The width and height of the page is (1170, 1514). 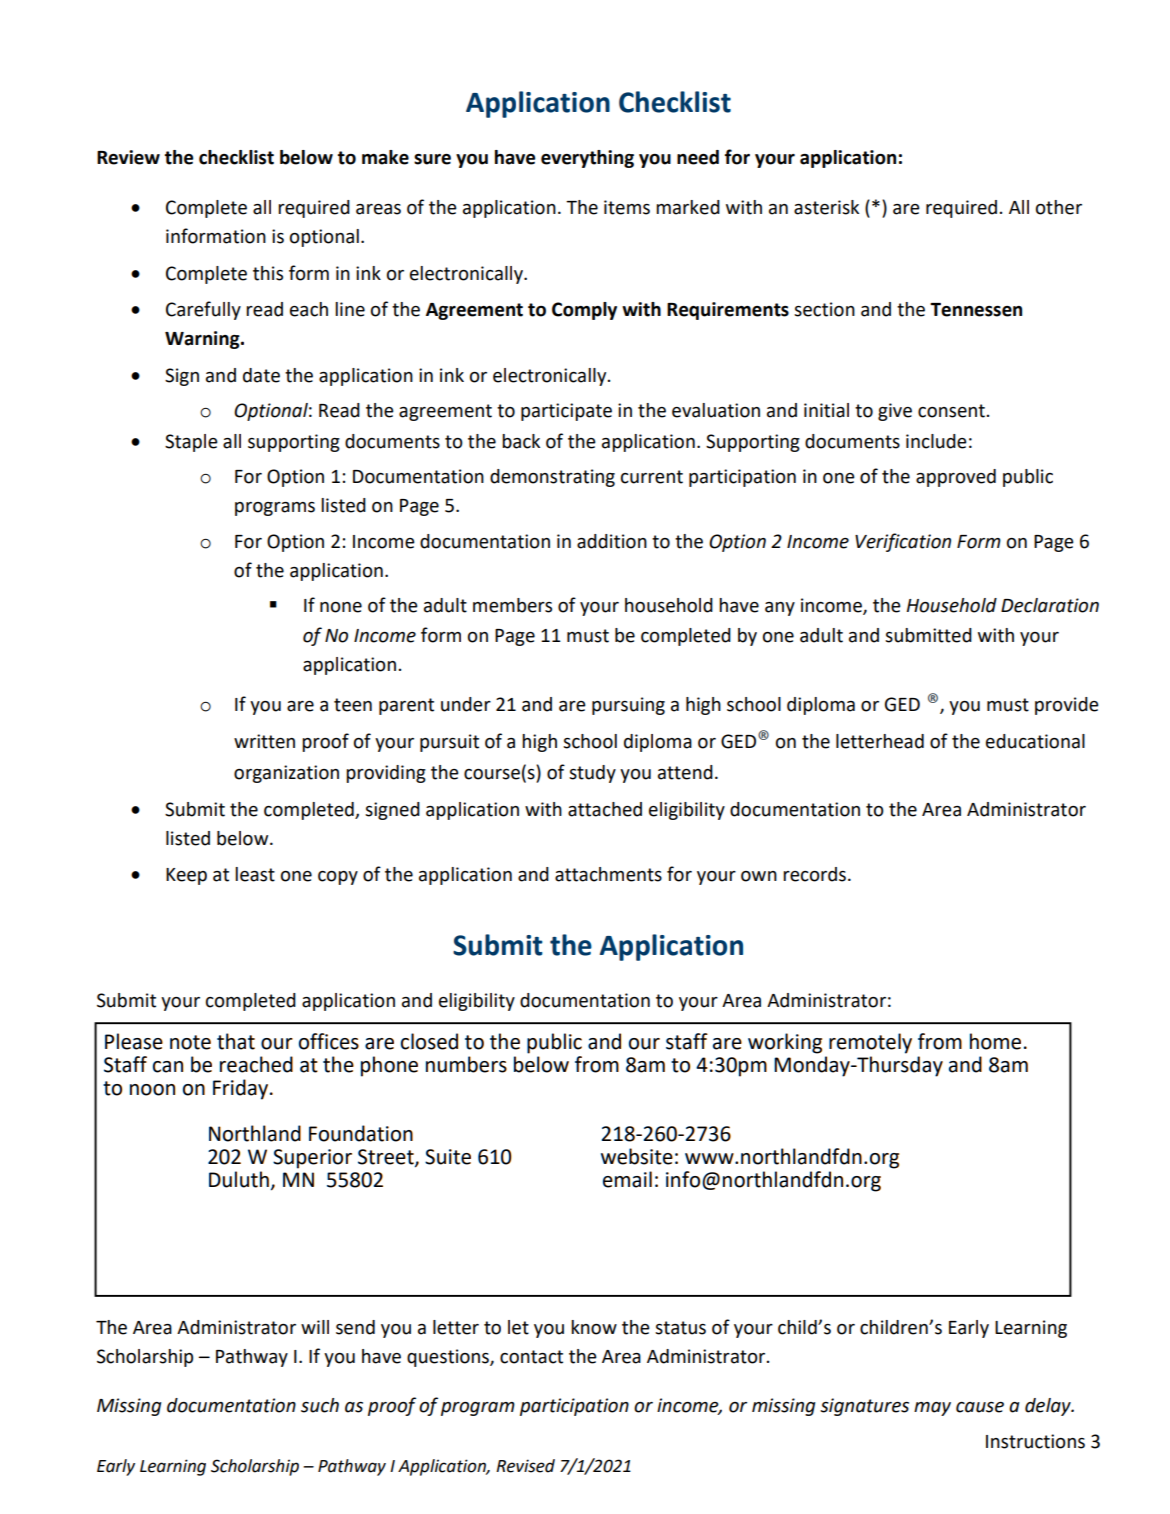 I want to click on know, so click(x=594, y=1327).
